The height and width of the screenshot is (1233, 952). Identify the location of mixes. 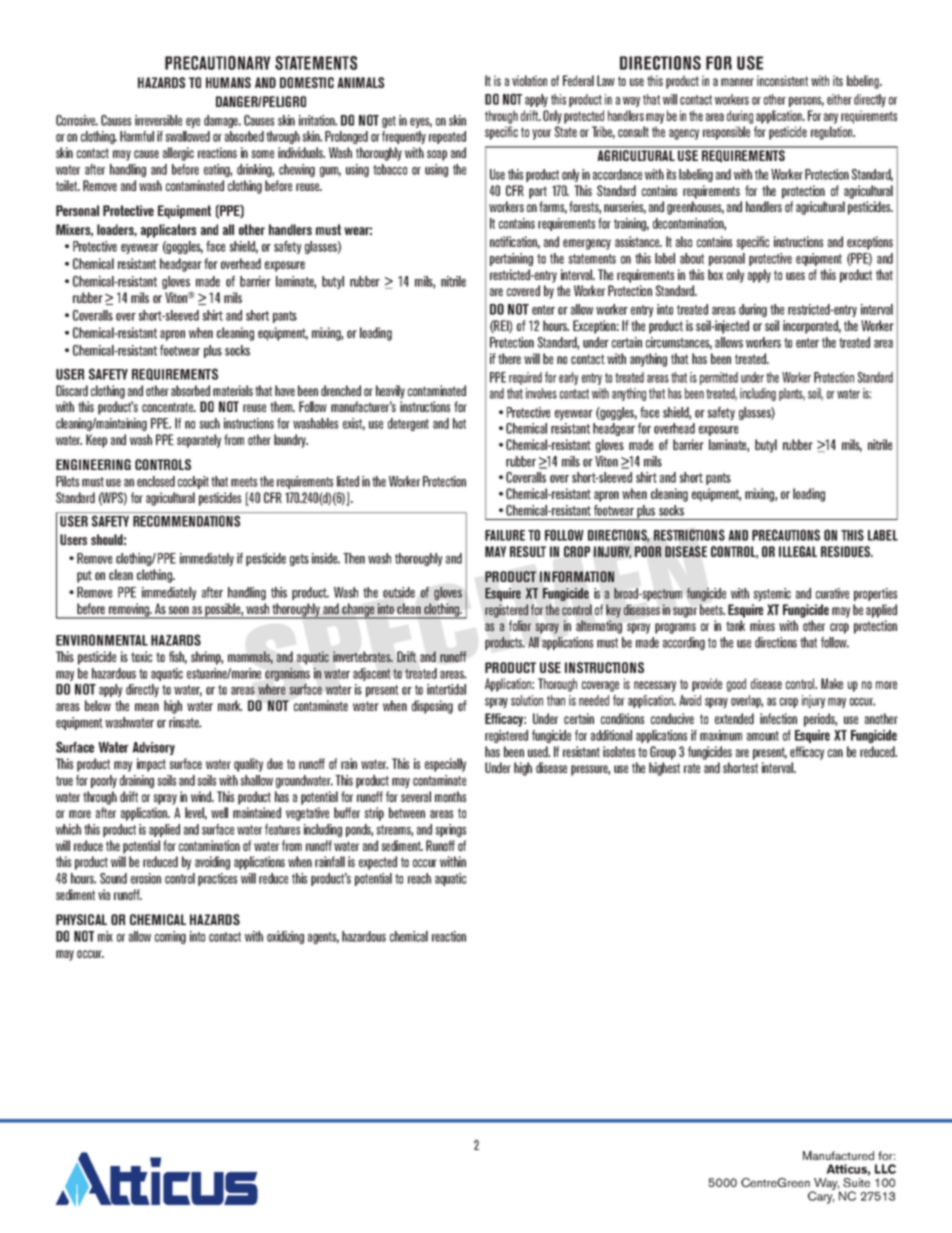
(762, 625).
